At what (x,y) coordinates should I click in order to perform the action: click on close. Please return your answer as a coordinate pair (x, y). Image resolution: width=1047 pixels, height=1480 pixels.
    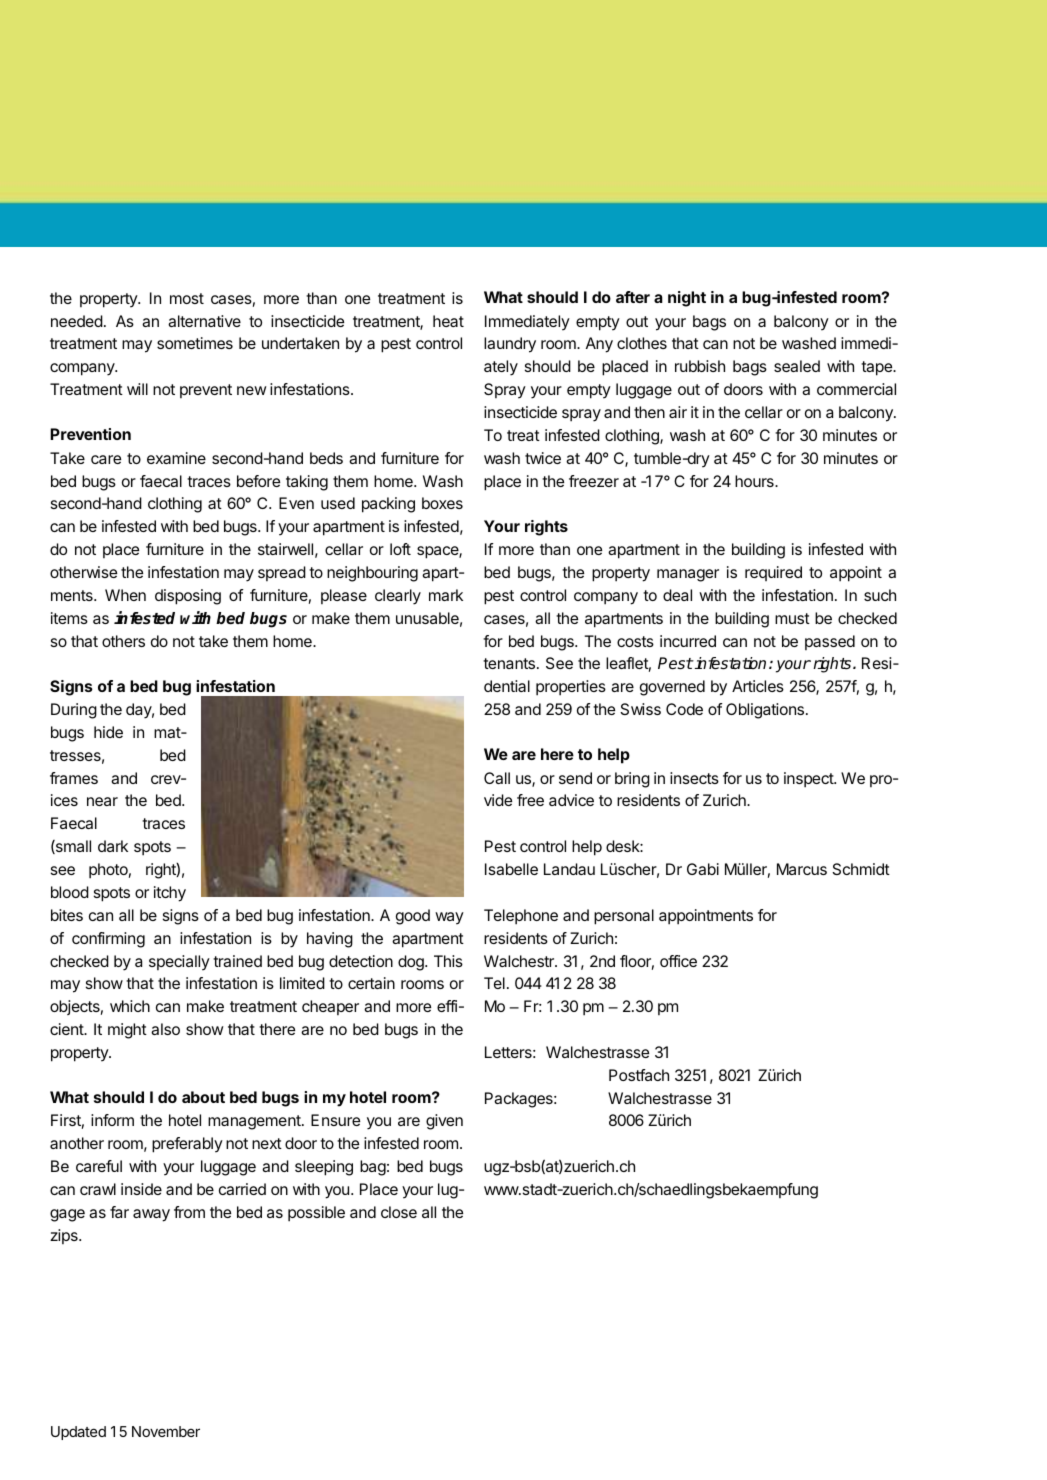
    Looking at the image, I should click on (399, 1212).
